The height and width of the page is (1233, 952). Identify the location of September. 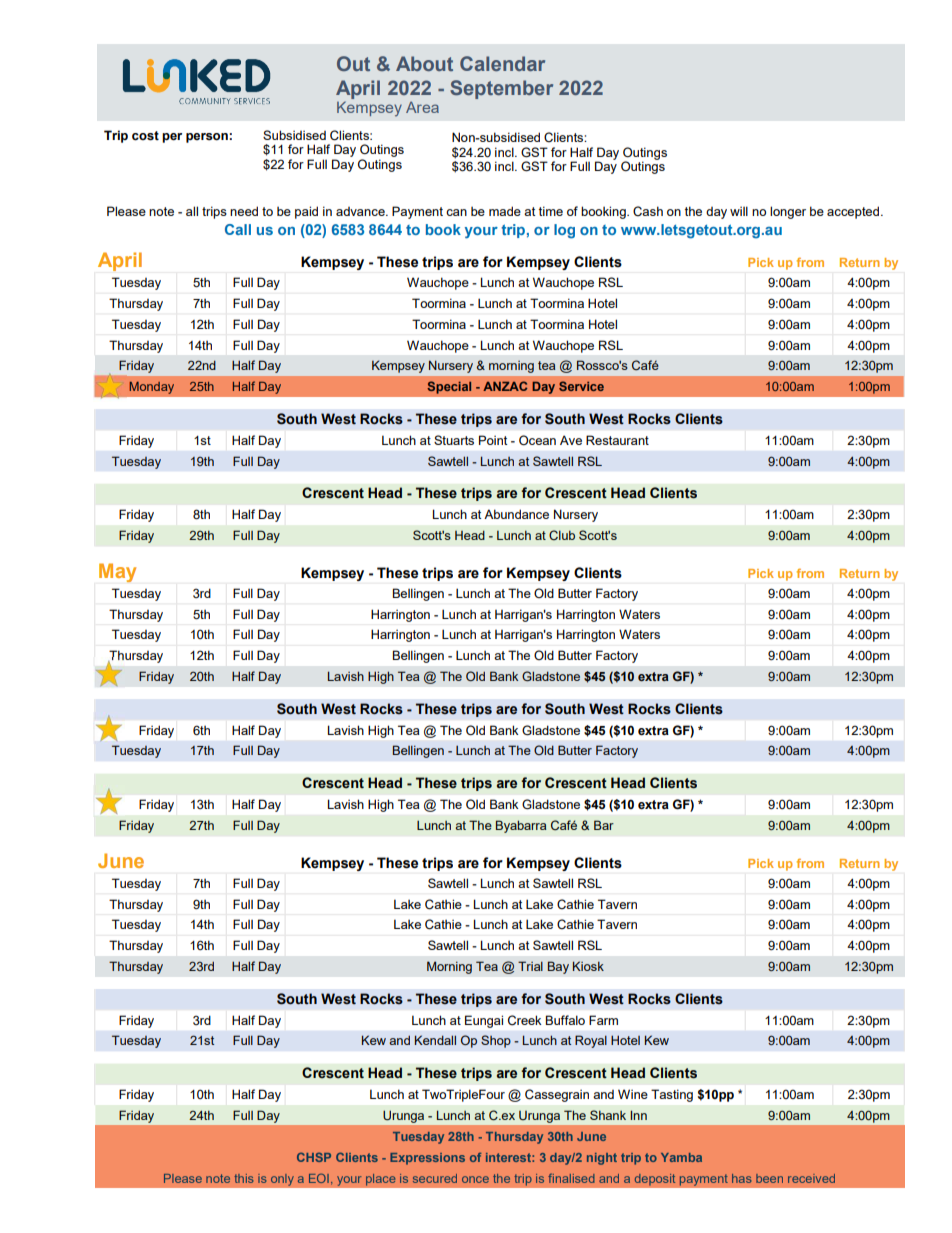
(501, 89).
